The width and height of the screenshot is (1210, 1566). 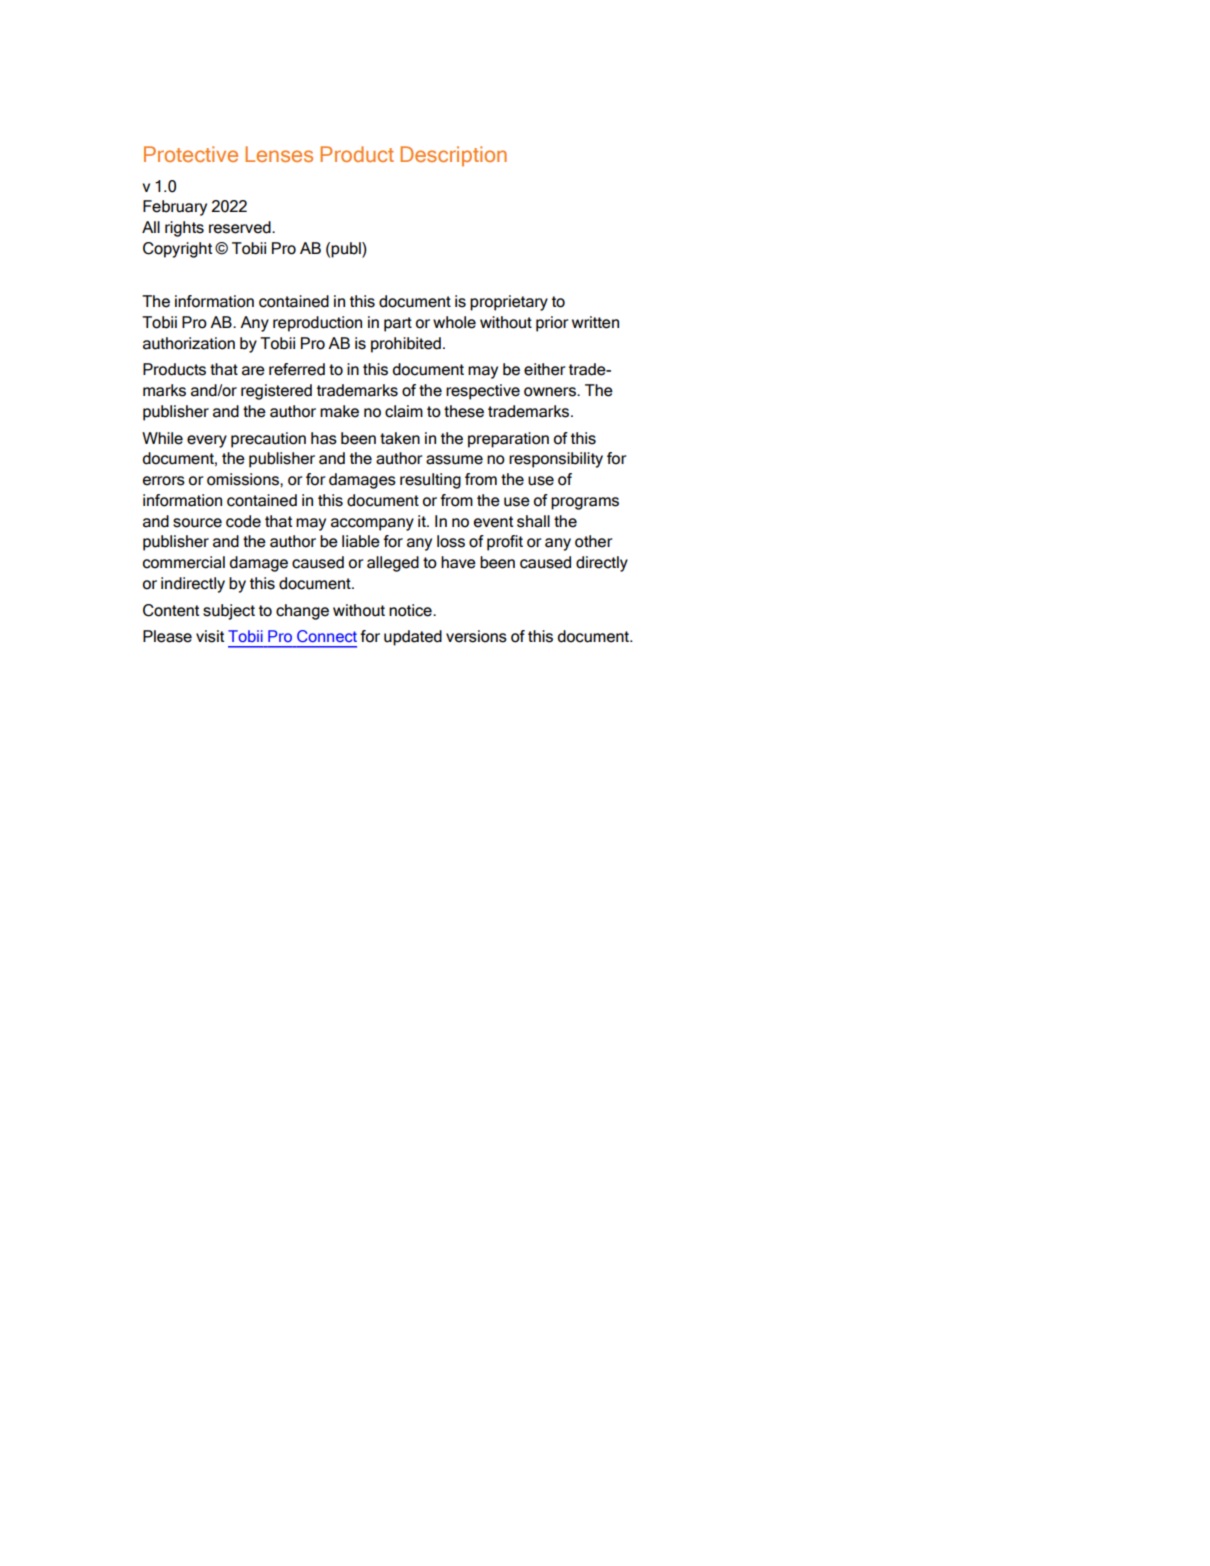 What do you see at coordinates (372, 524) in the screenshot?
I see `accompany` at bounding box center [372, 524].
